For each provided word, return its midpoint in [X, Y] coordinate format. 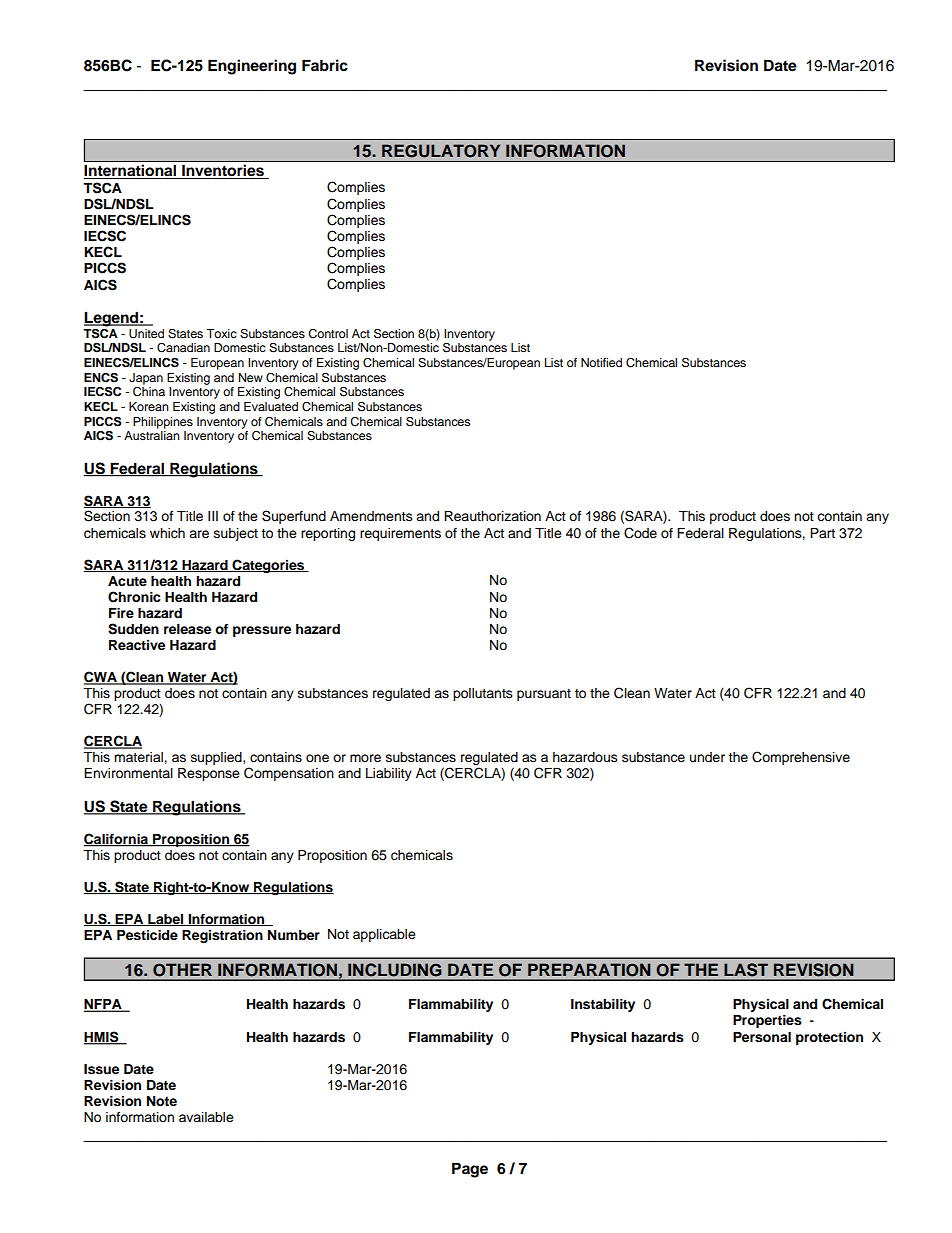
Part [822, 533]
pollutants [483, 694]
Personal [762, 1037]
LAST [746, 970]
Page [470, 1170]
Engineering [252, 67]
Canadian [183, 348]
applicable [384, 935]
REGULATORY [441, 151]
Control [328, 334]
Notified [601, 362]
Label [166, 920]
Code [640, 533]
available [206, 1117]
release [187, 629]
